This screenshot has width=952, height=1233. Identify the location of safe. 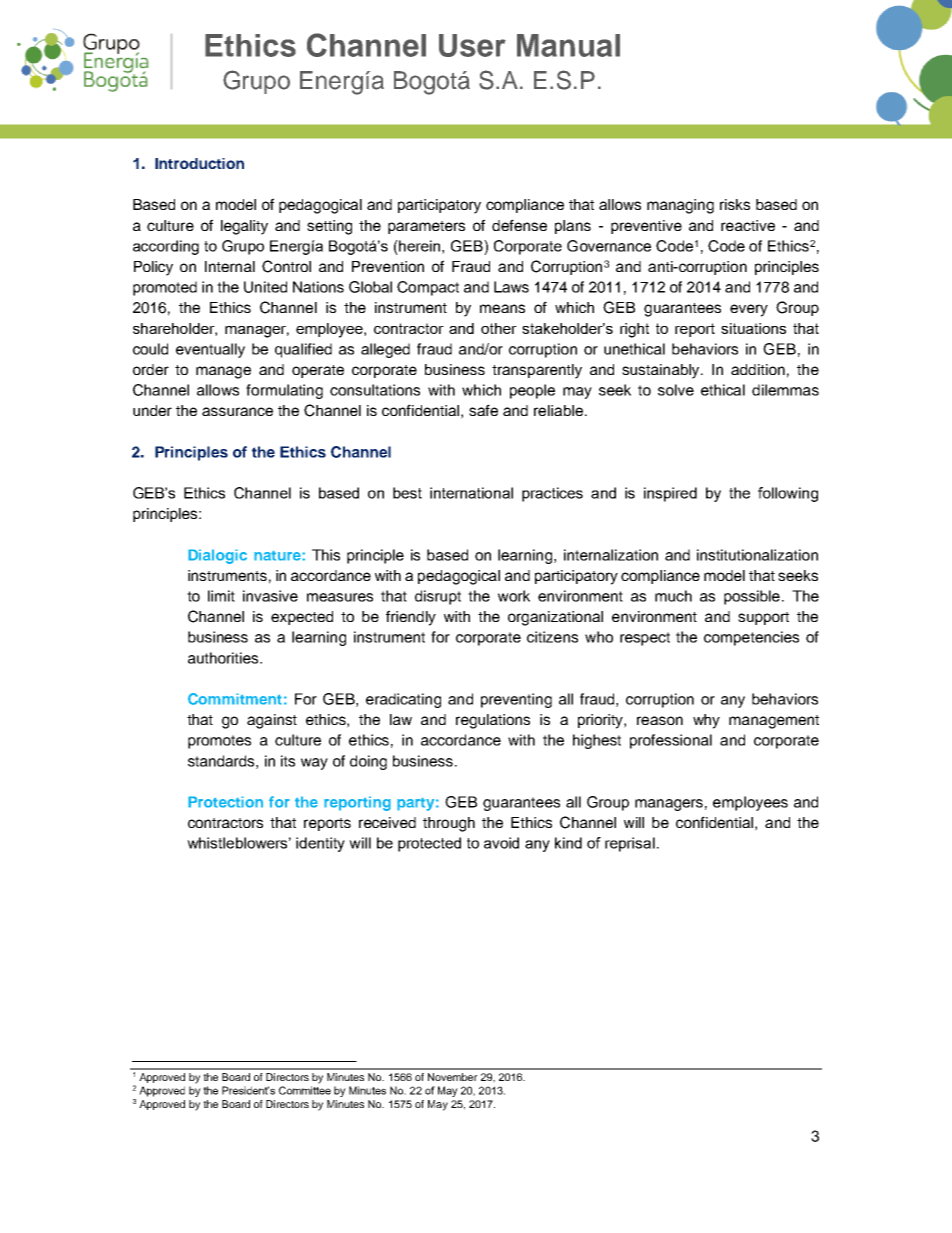
(483, 410).
